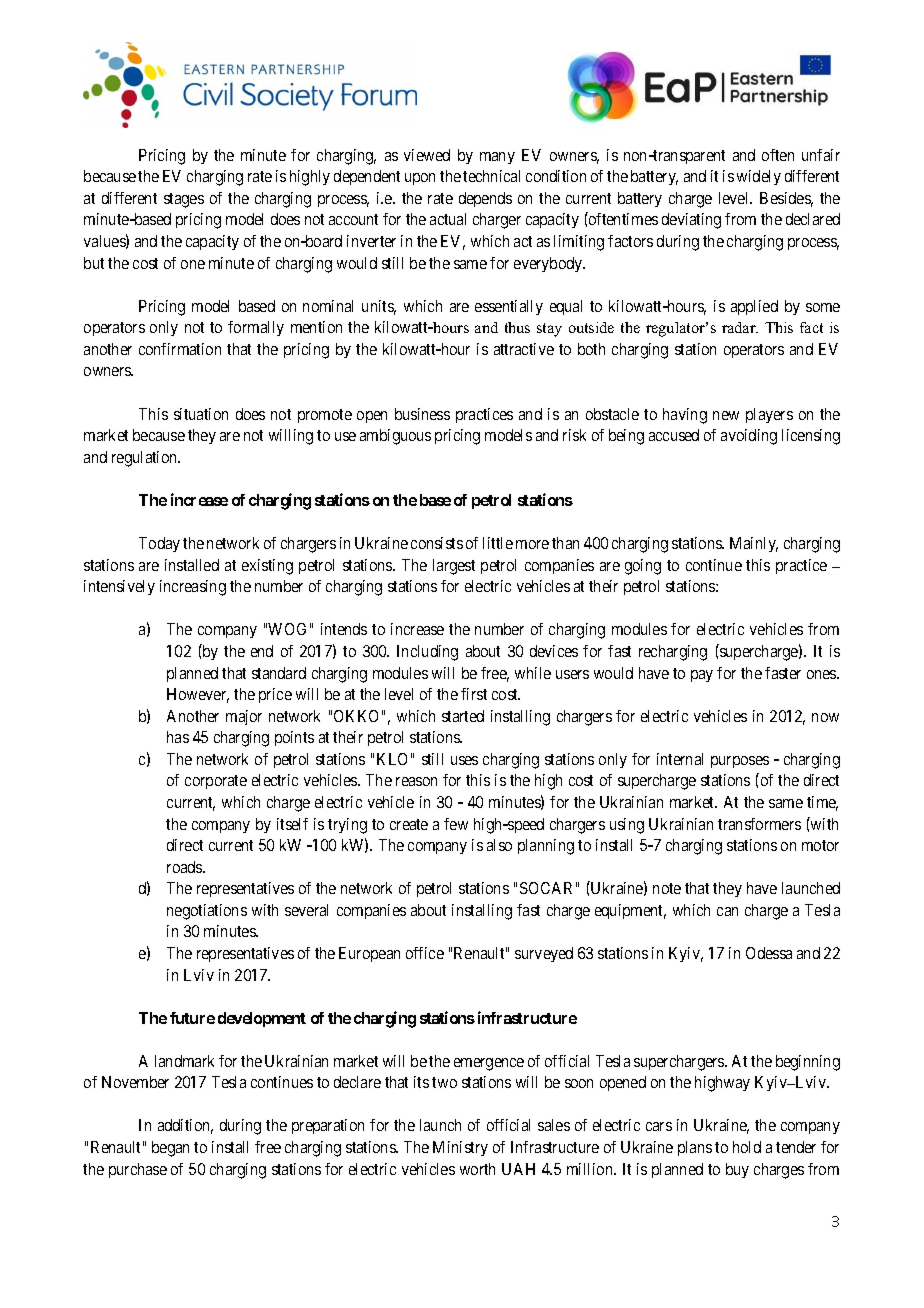  Describe the element at coordinates (170, 1149) in the screenshot. I see `began` at that location.
